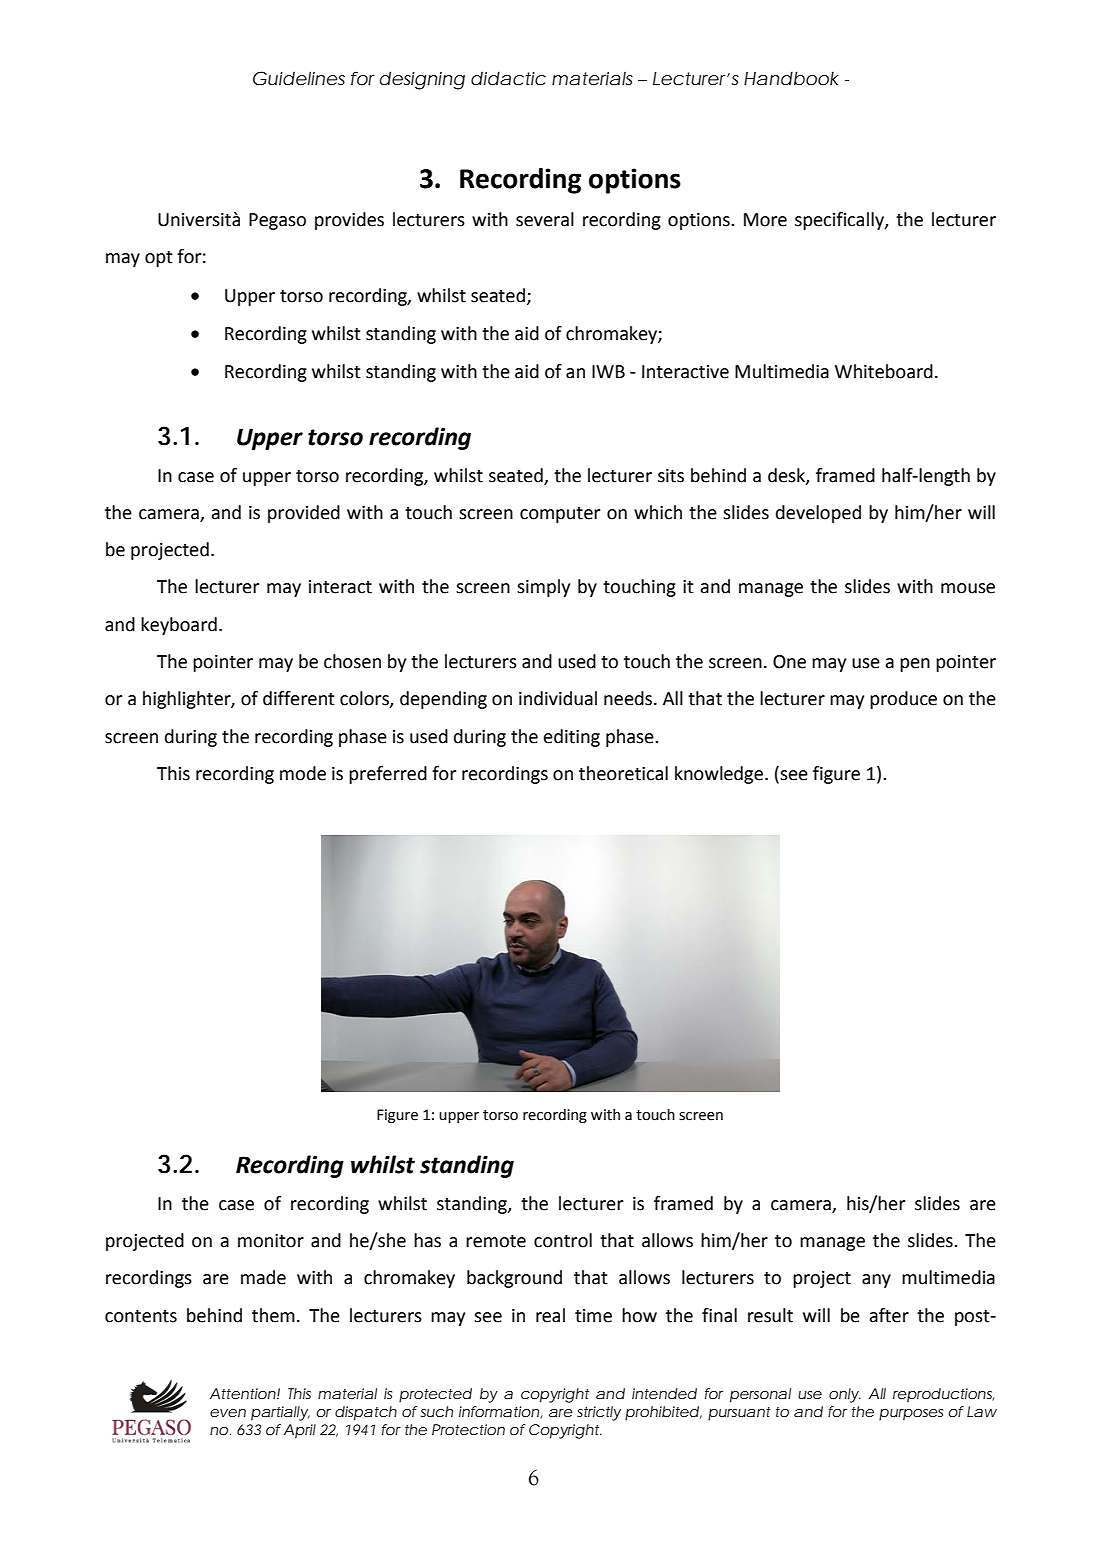 The image size is (1101, 1557). What do you see at coordinates (228, 1413) in the screenshot?
I see `even` at bounding box center [228, 1413].
